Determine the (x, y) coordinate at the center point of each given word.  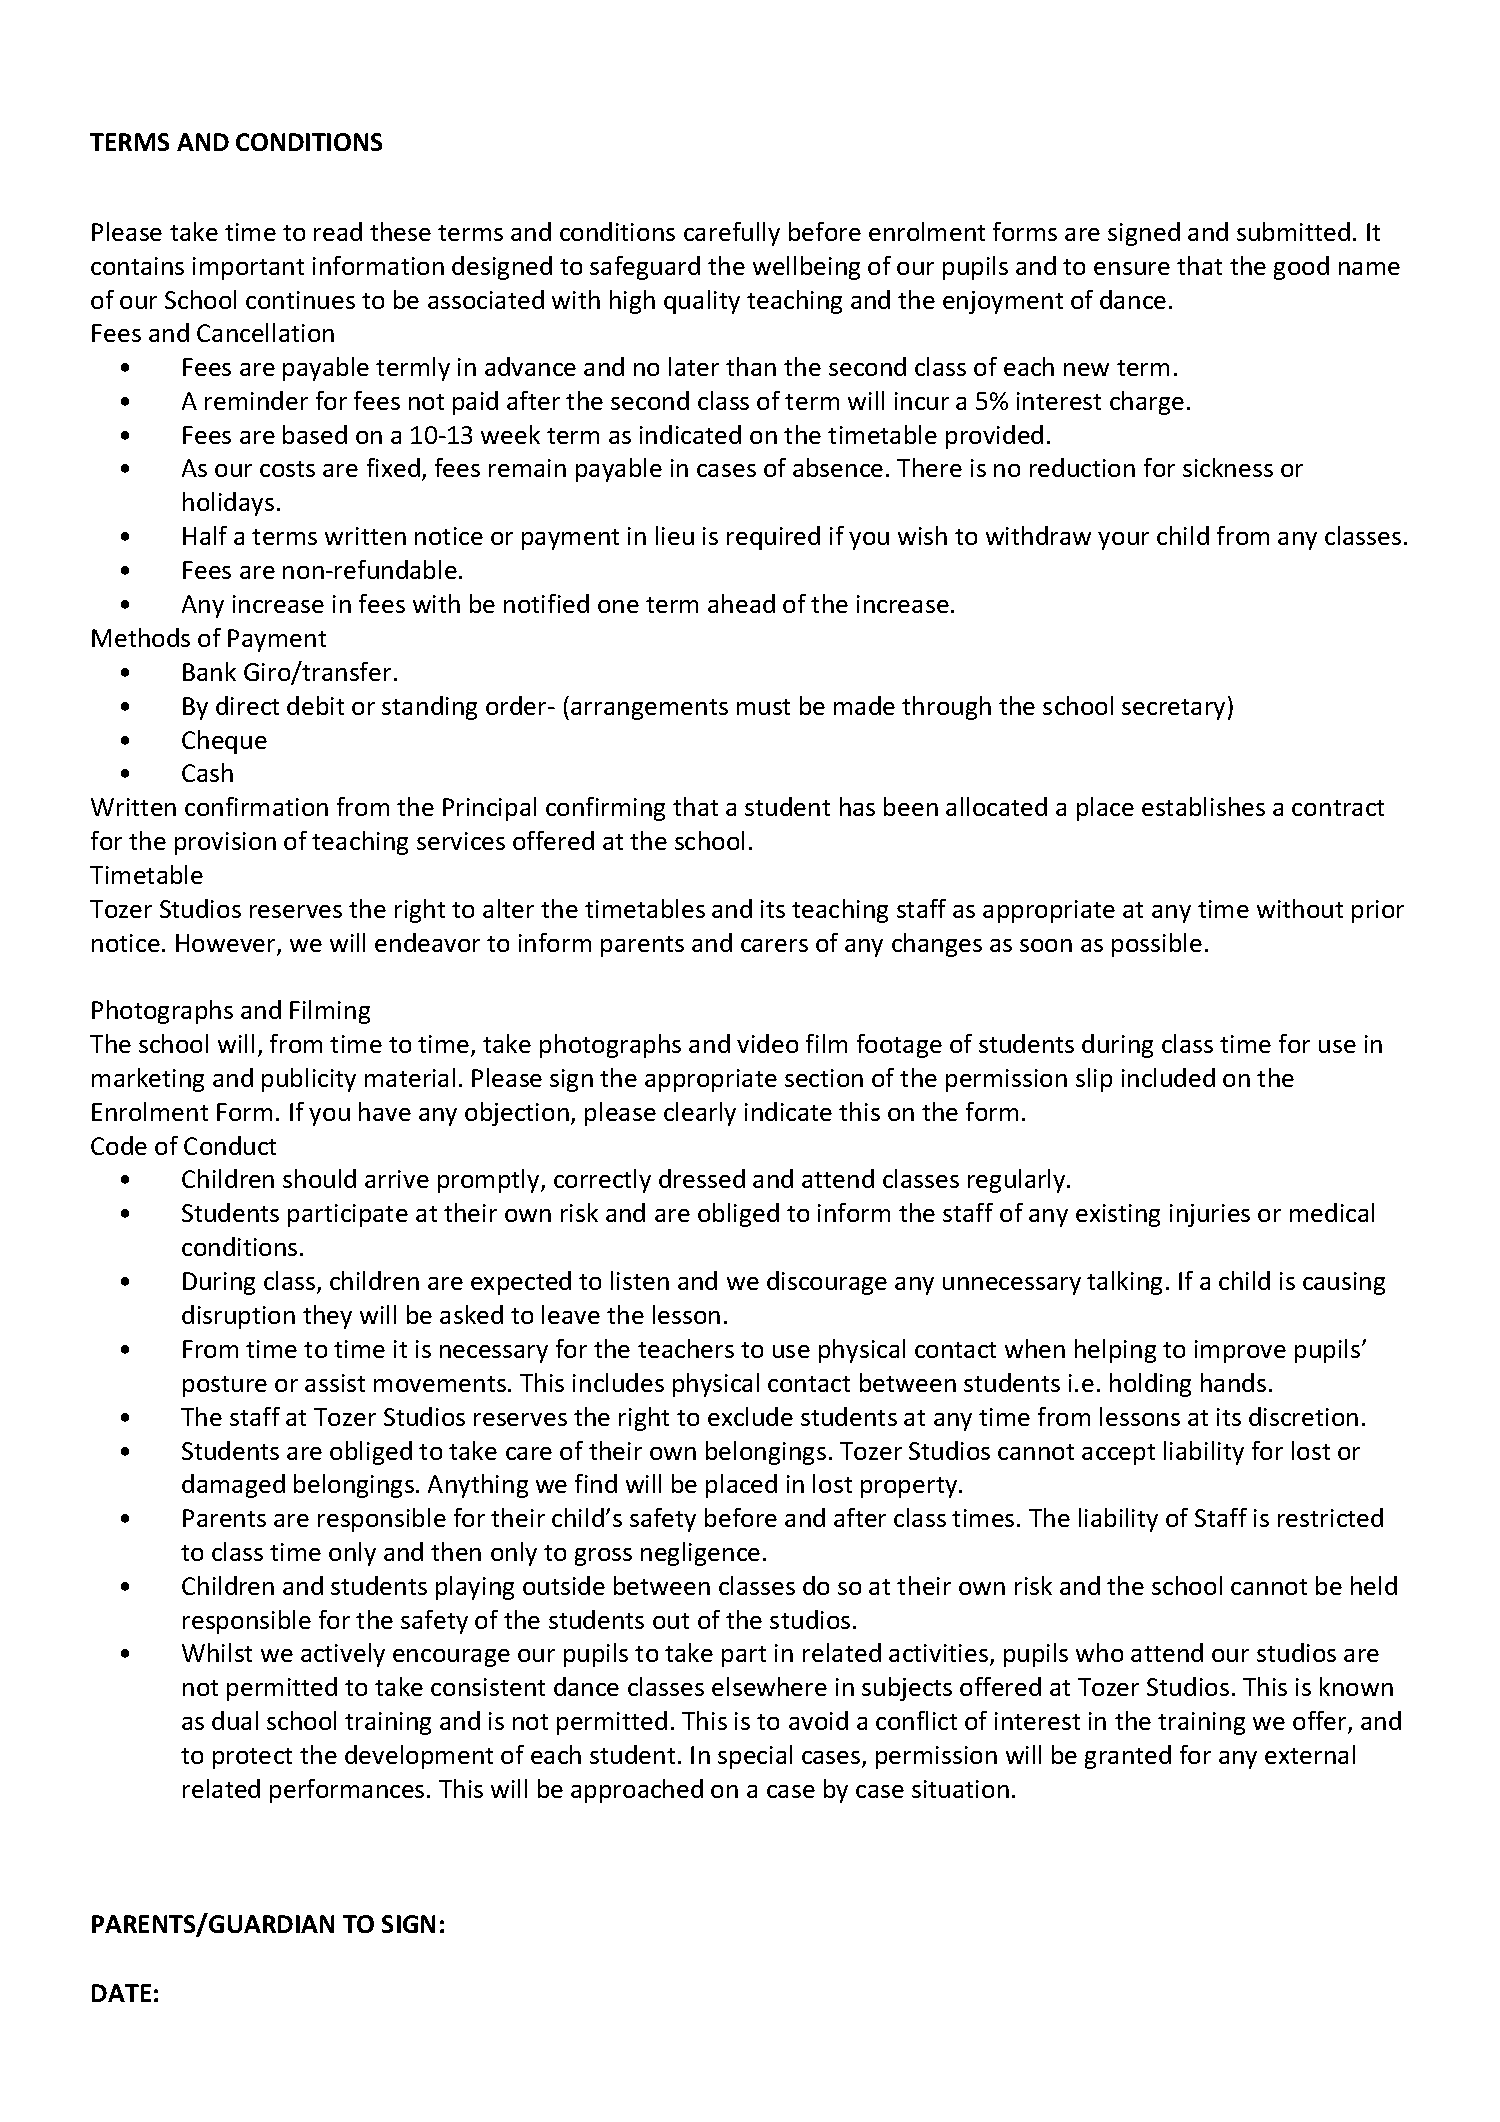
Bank (209, 671)
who (1099, 1652)
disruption (238, 1317)
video (767, 1043)
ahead (741, 603)
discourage (827, 1283)
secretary (1173, 709)
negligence (700, 1554)
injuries (1210, 1215)
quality (702, 302)
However (227, 944)
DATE (121, 1993)
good (1301, 268)
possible (1157, 945)
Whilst (217, 1652)
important (248, 268)
